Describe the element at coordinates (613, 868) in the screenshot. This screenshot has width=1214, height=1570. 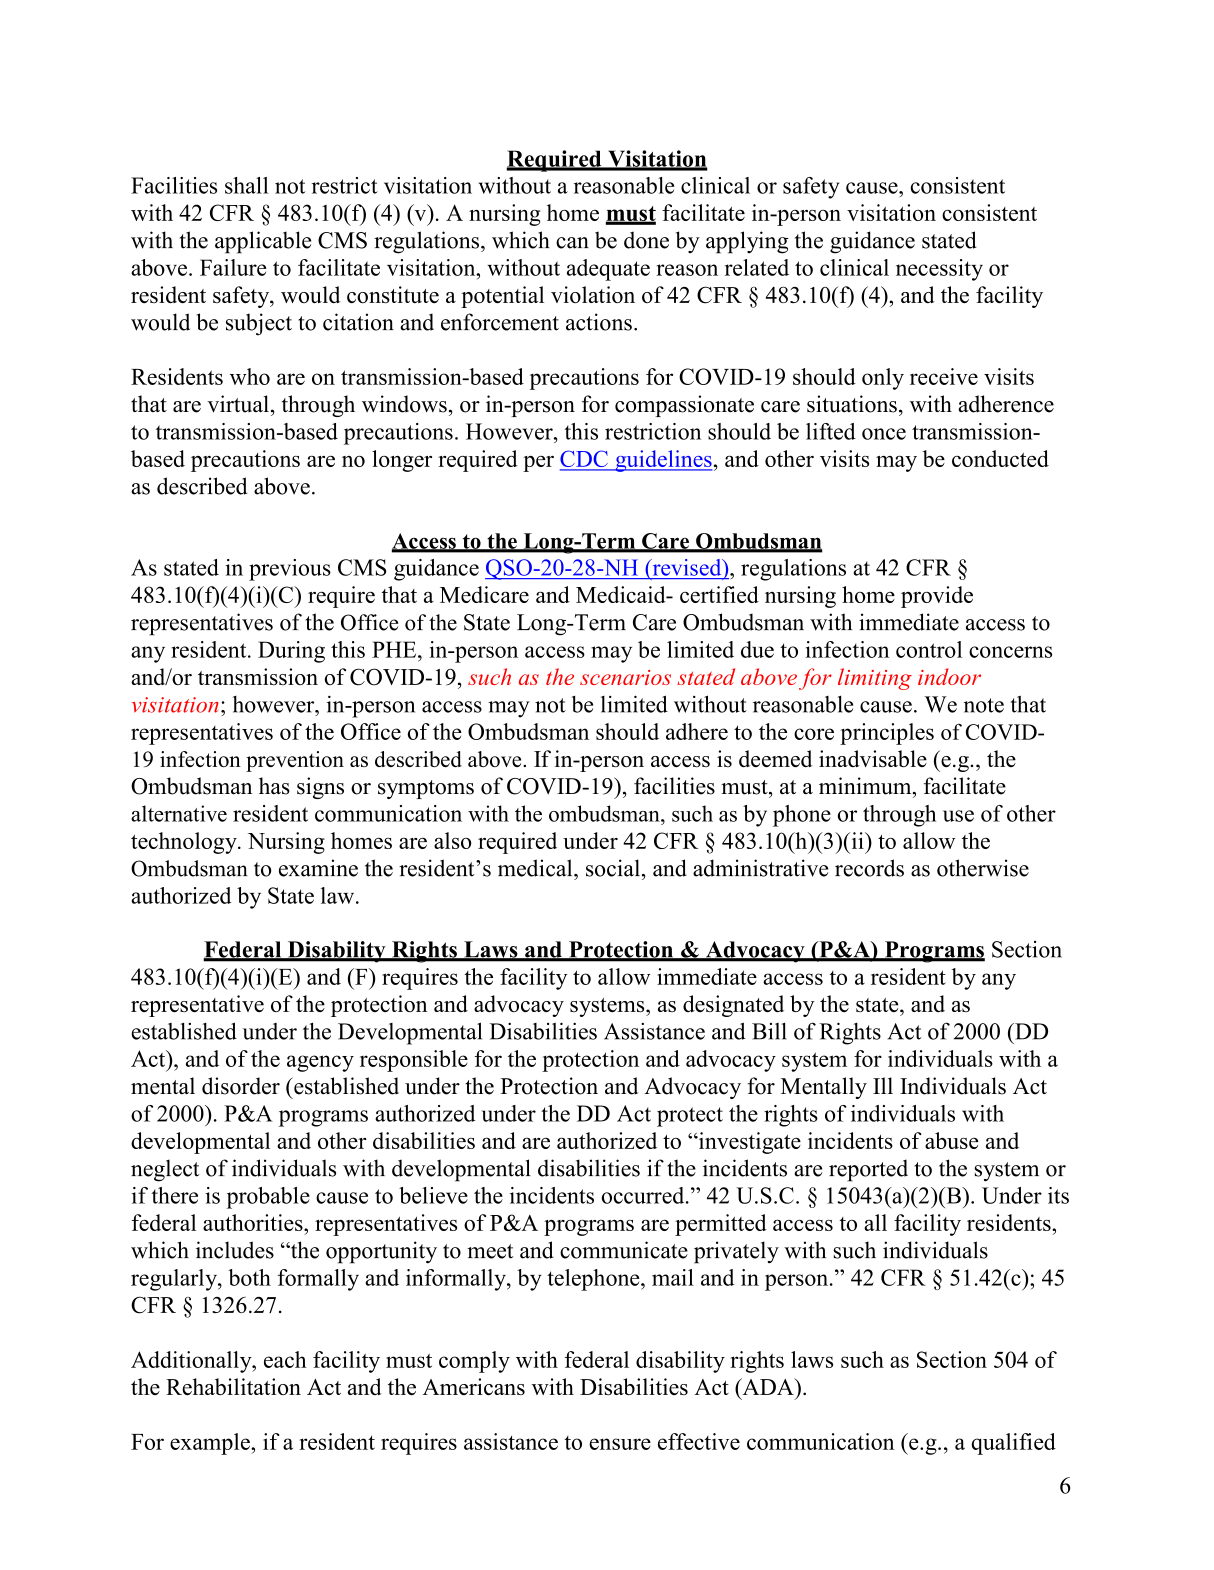
I see `social` at that location.
